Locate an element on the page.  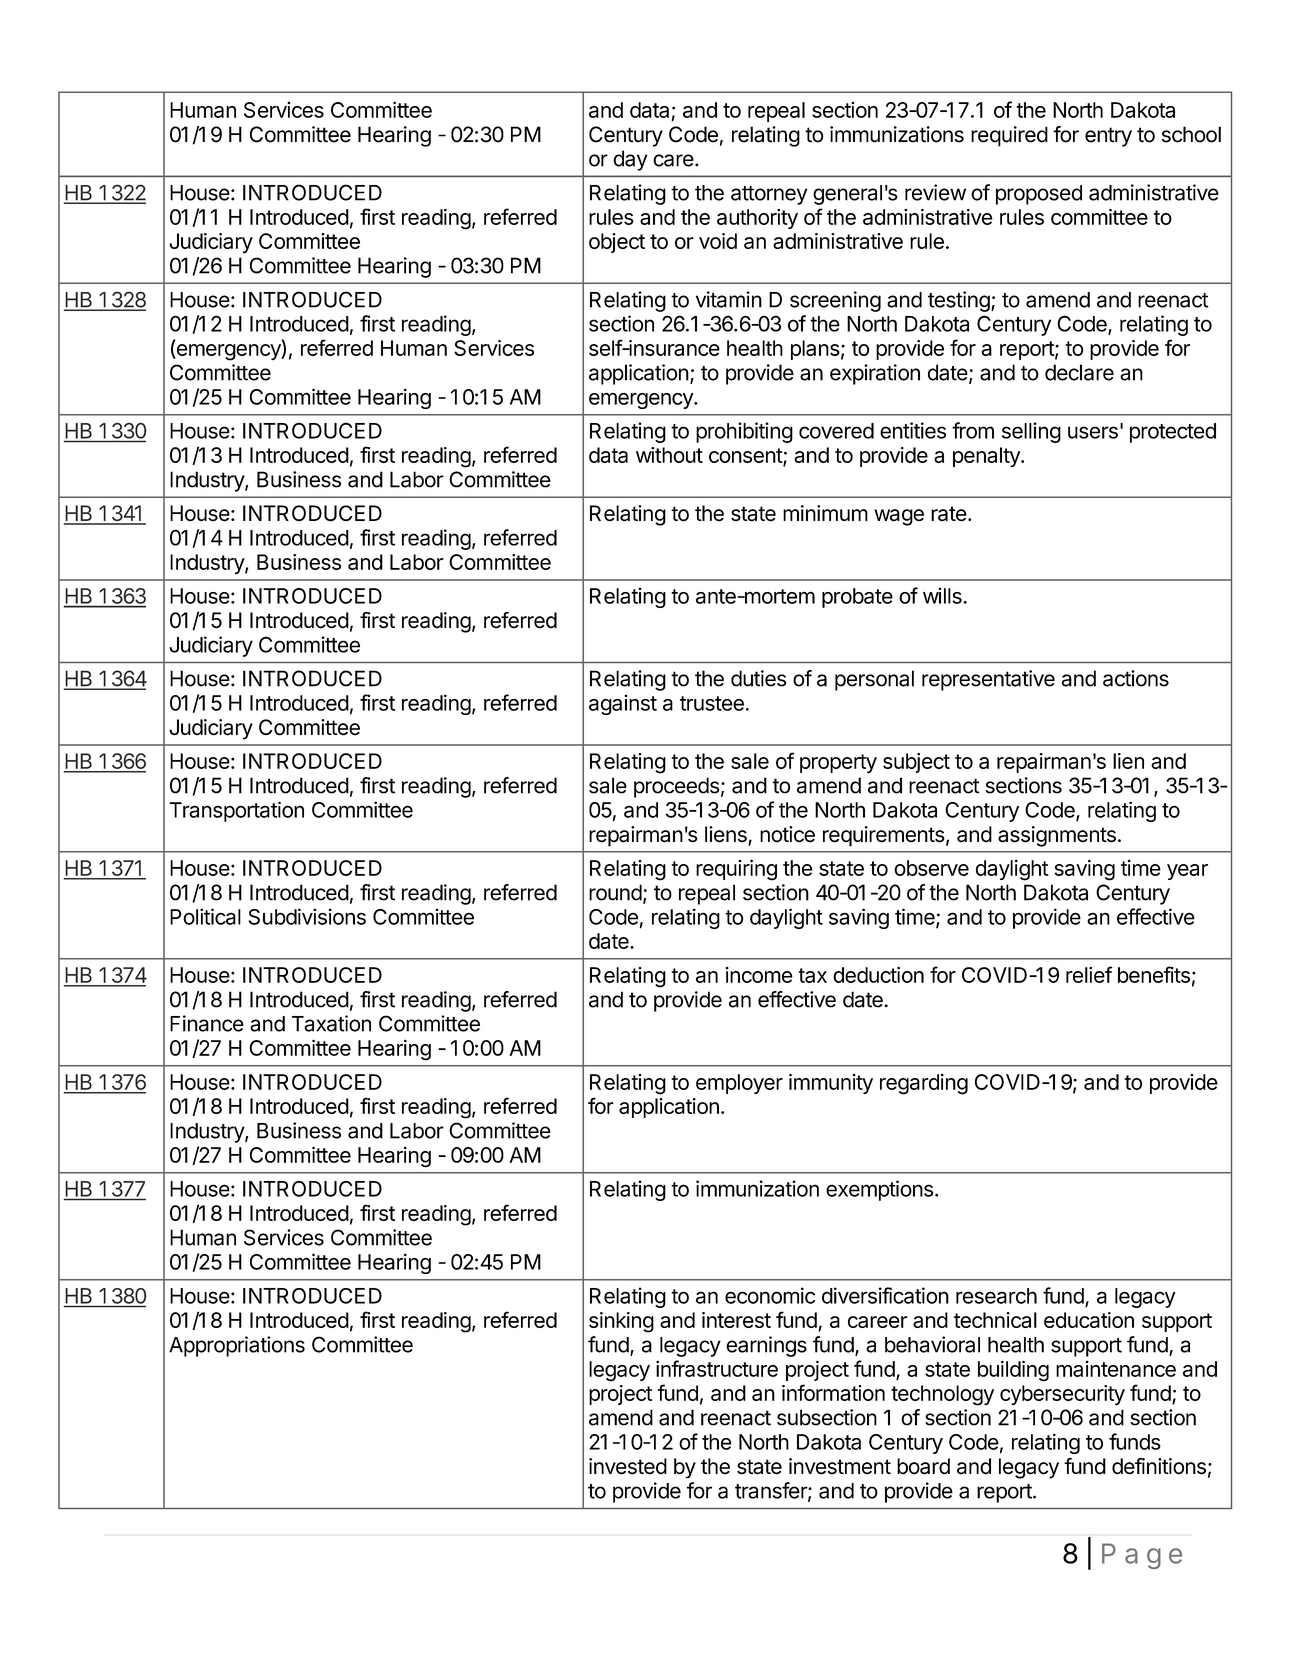
proceeds is located at coordinates (676, 787).
